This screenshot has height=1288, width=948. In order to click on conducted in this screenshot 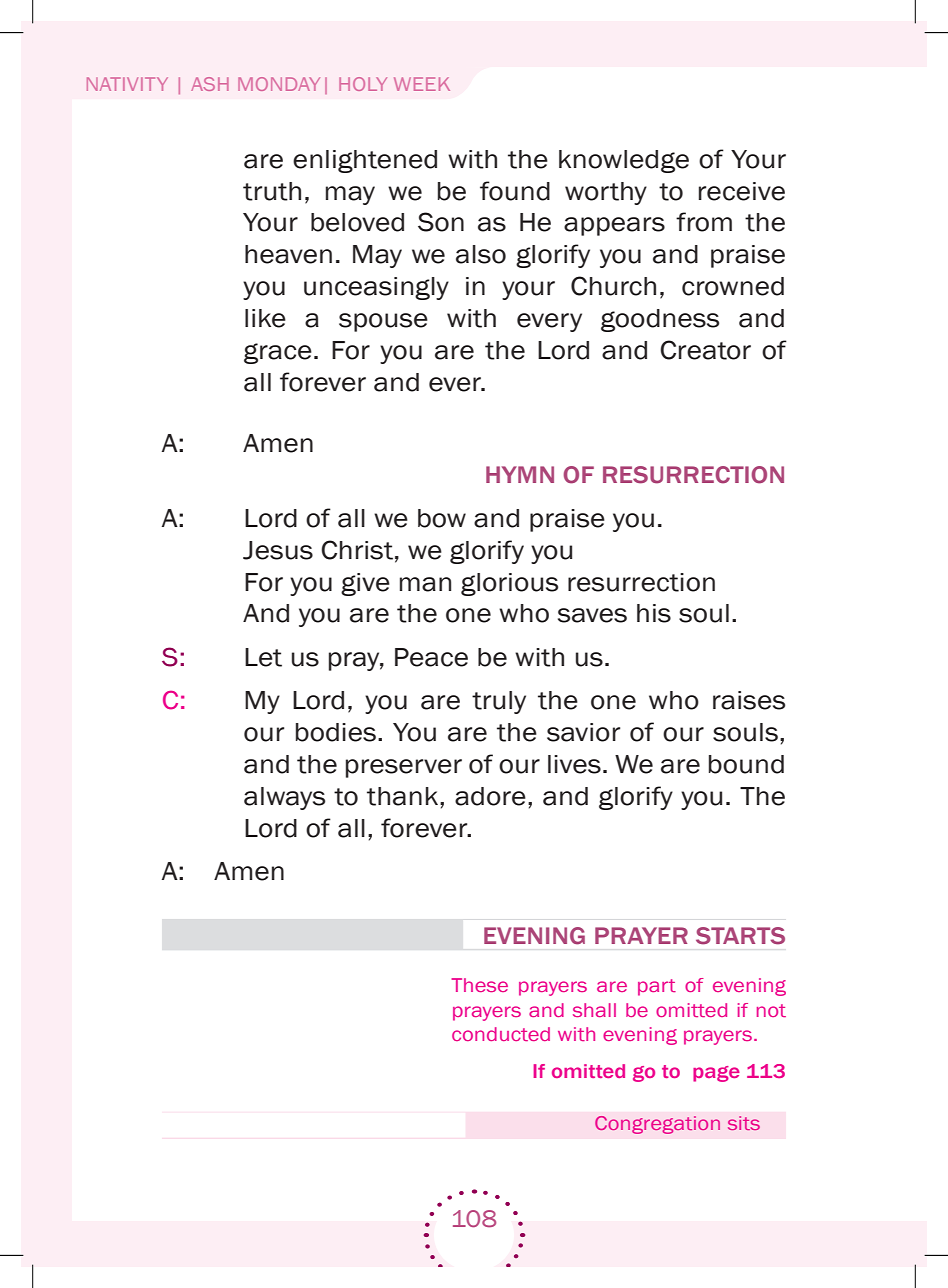, I will do `click(501, 1034)`.
